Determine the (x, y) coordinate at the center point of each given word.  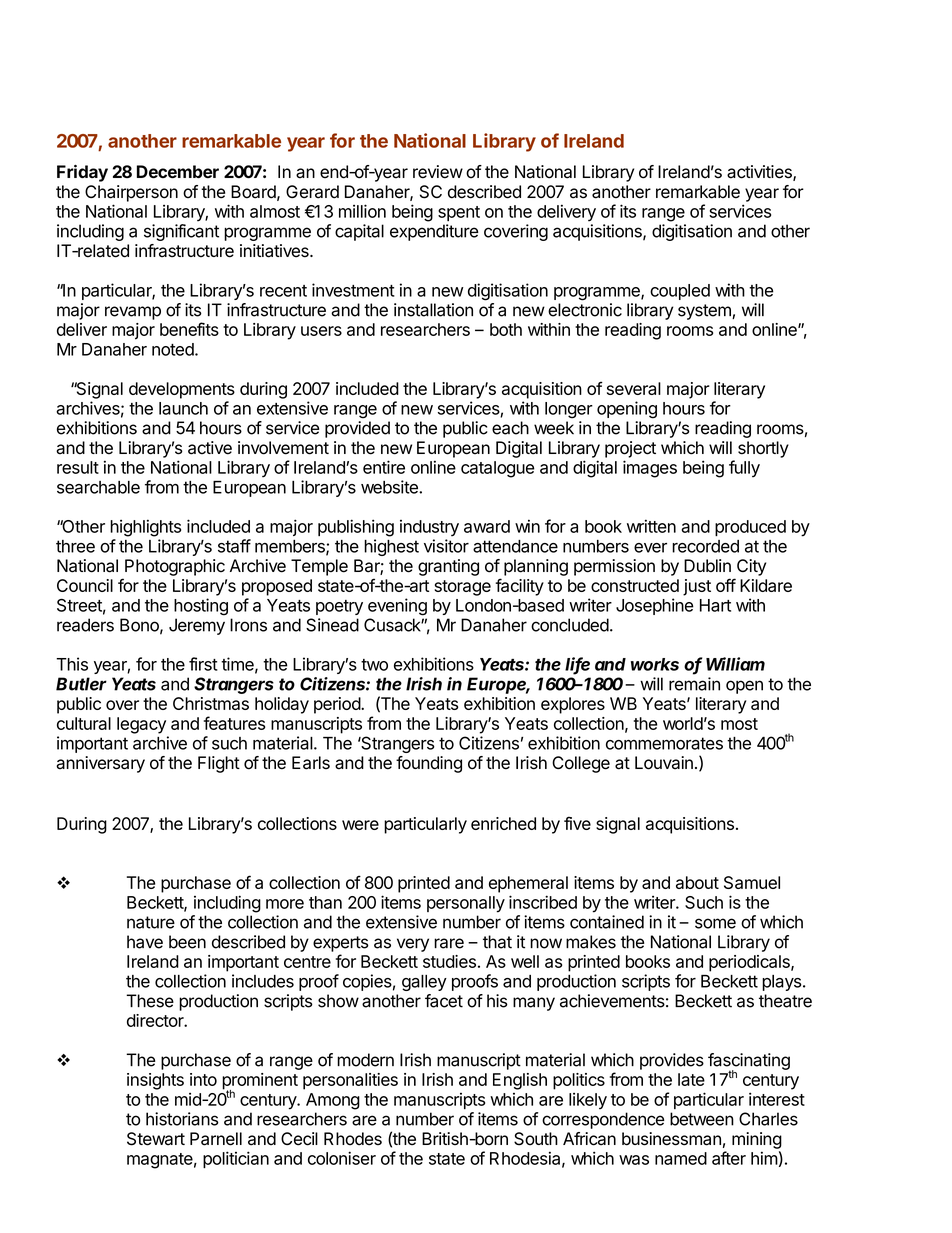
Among (333, 1101)
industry (429, 528)
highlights (145, 528)
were (360, 825)
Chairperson (131, 193)
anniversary (100, 764)
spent (459, 213)
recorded (705, 546)
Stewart (156, 1139)
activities (760, 173)
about (697, 882)
